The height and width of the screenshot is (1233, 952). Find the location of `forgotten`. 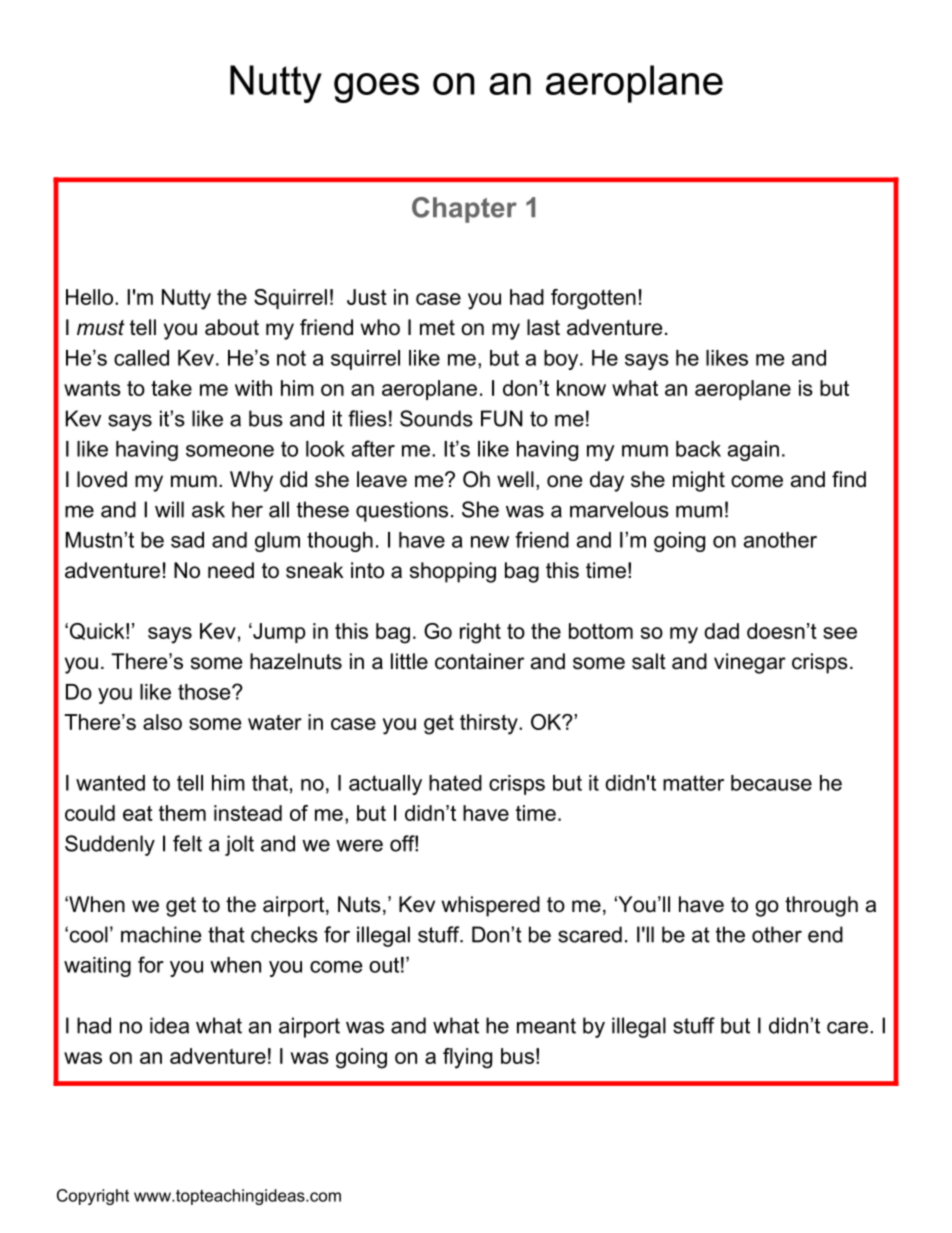

forgotten is located at coordinates (593, 299).
